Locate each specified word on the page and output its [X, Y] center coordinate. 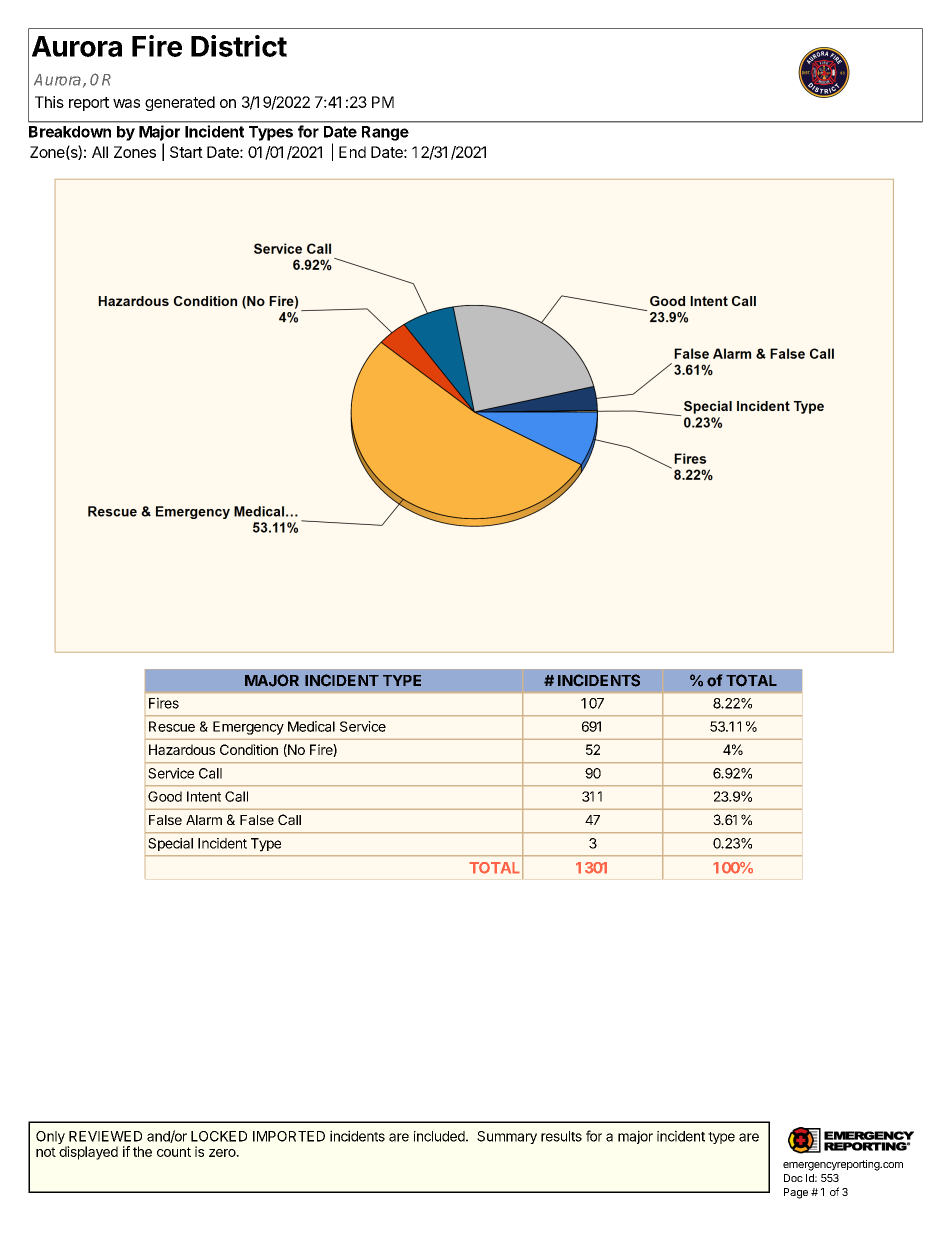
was [126, 103]
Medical [311, 726]
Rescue [172, 726]
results [561, 1136]
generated [180, 103]
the [142, 1151]
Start [186, 152]
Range [385, 133]
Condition [249, 749]
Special [170, 844]
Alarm [204, 820]
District [239, 46]
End [352, 152]
